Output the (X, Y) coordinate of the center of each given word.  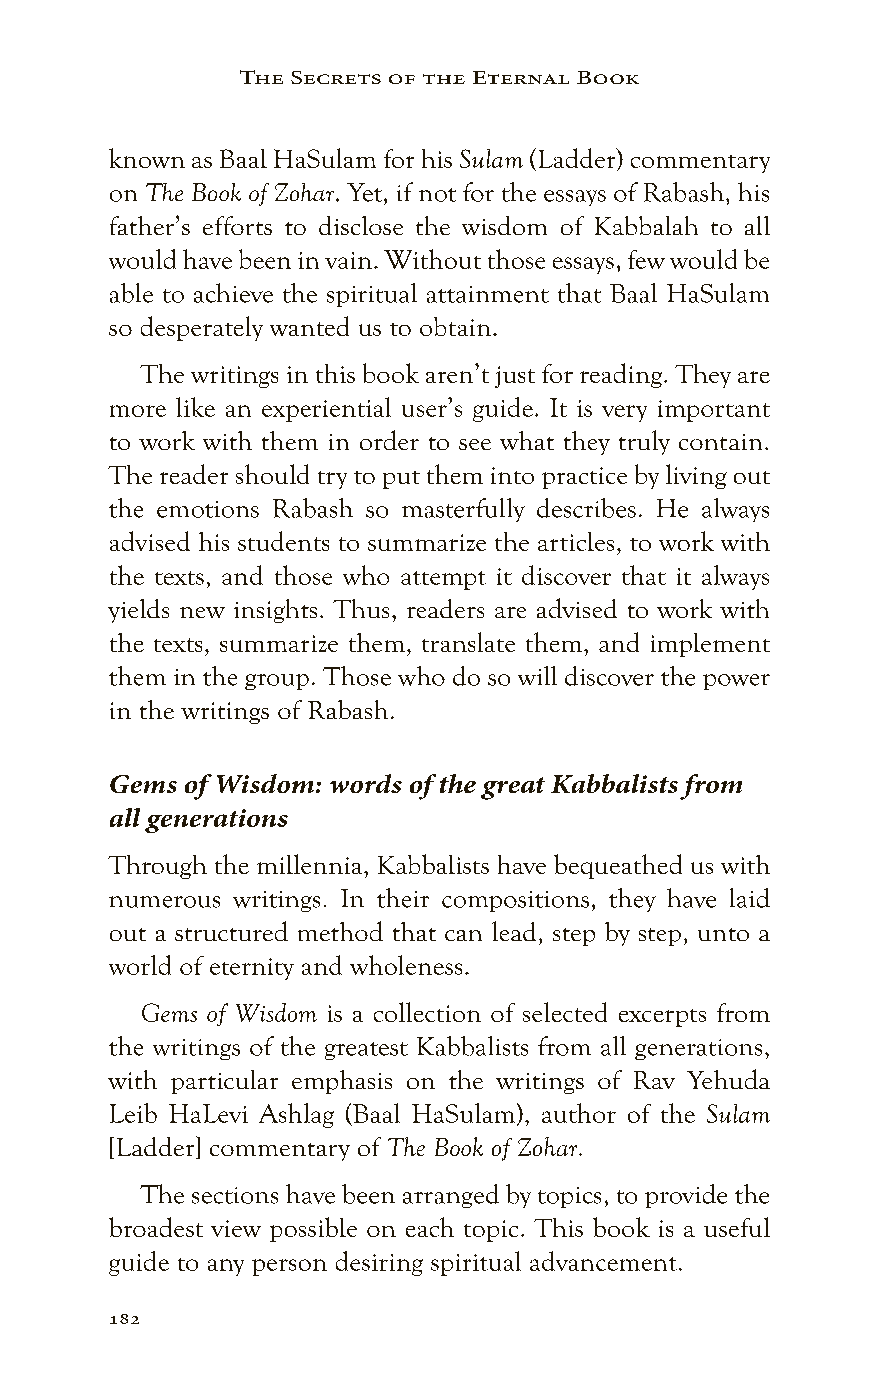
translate (468, 642)
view (236, 1228)
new (202, 612)
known (147, 158)
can (463, 935)
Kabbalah (646, 225)
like (195, 407)
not (437, 195)
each (430, 1227)
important (714, 411)
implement (710, 645)
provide (686, 1196)
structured (231, 931)
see (475, 444)
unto (723, 934)
